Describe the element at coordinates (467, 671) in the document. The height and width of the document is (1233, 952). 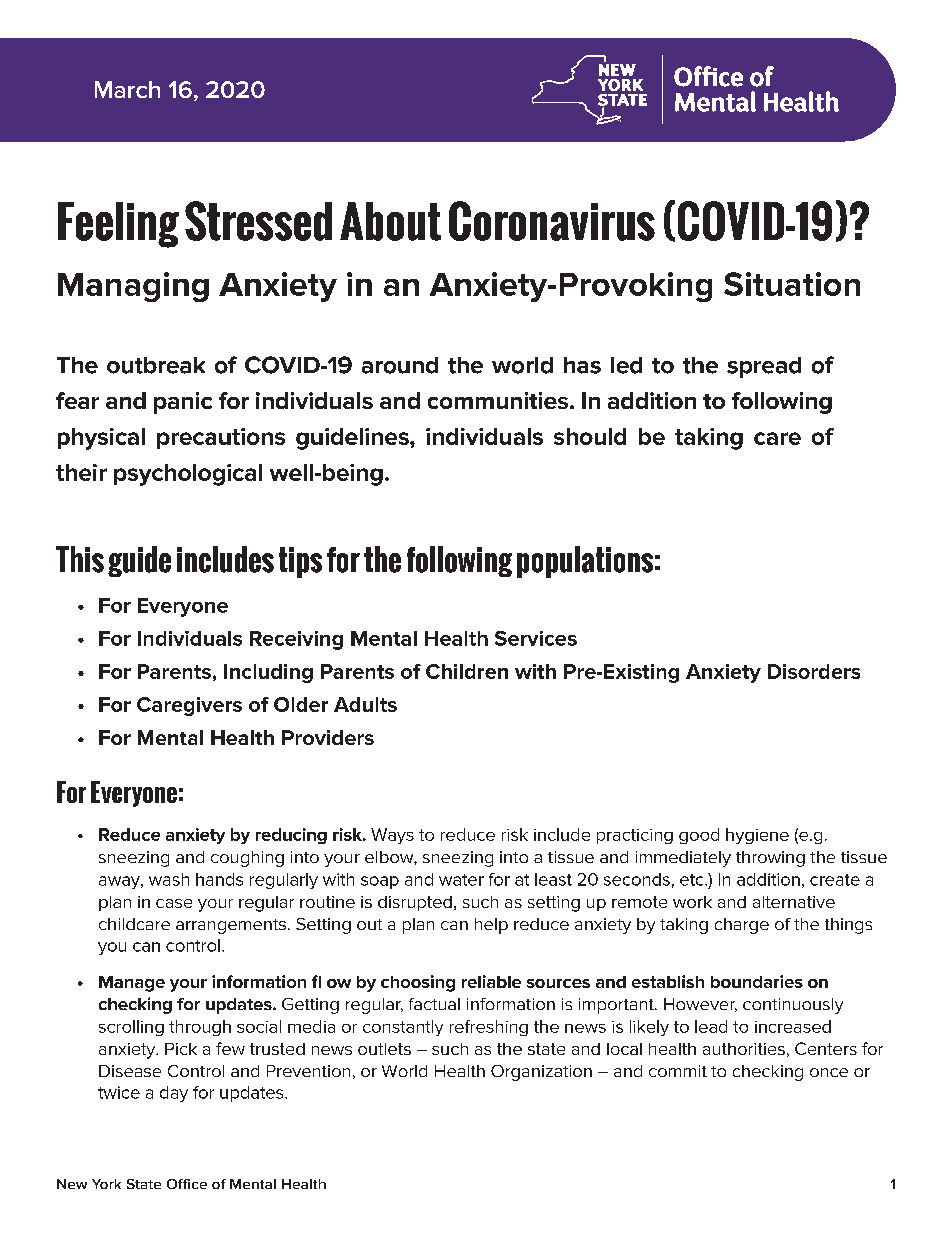
I see `Children` at that location.
